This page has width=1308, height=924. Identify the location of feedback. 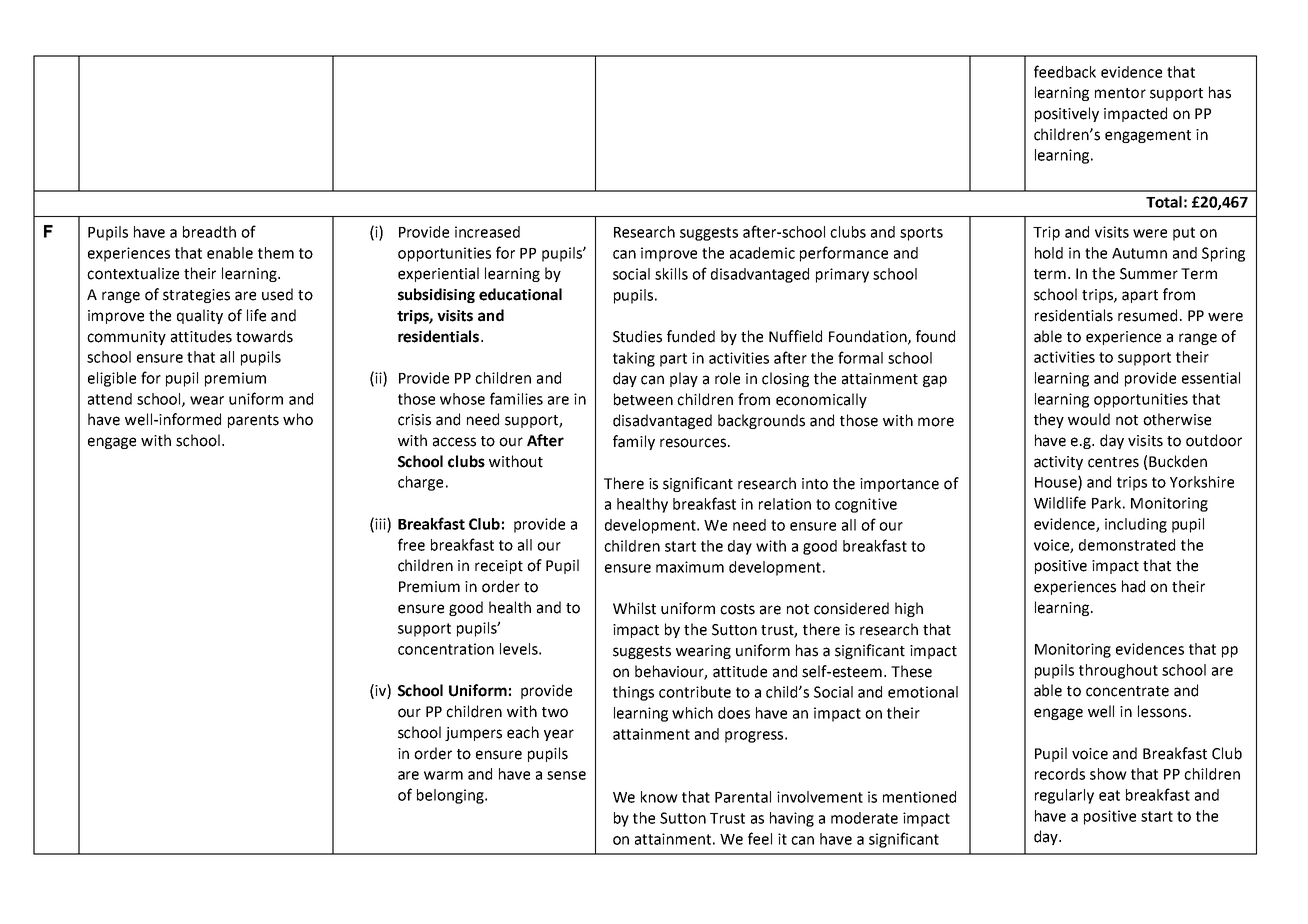
(1065, 71).
